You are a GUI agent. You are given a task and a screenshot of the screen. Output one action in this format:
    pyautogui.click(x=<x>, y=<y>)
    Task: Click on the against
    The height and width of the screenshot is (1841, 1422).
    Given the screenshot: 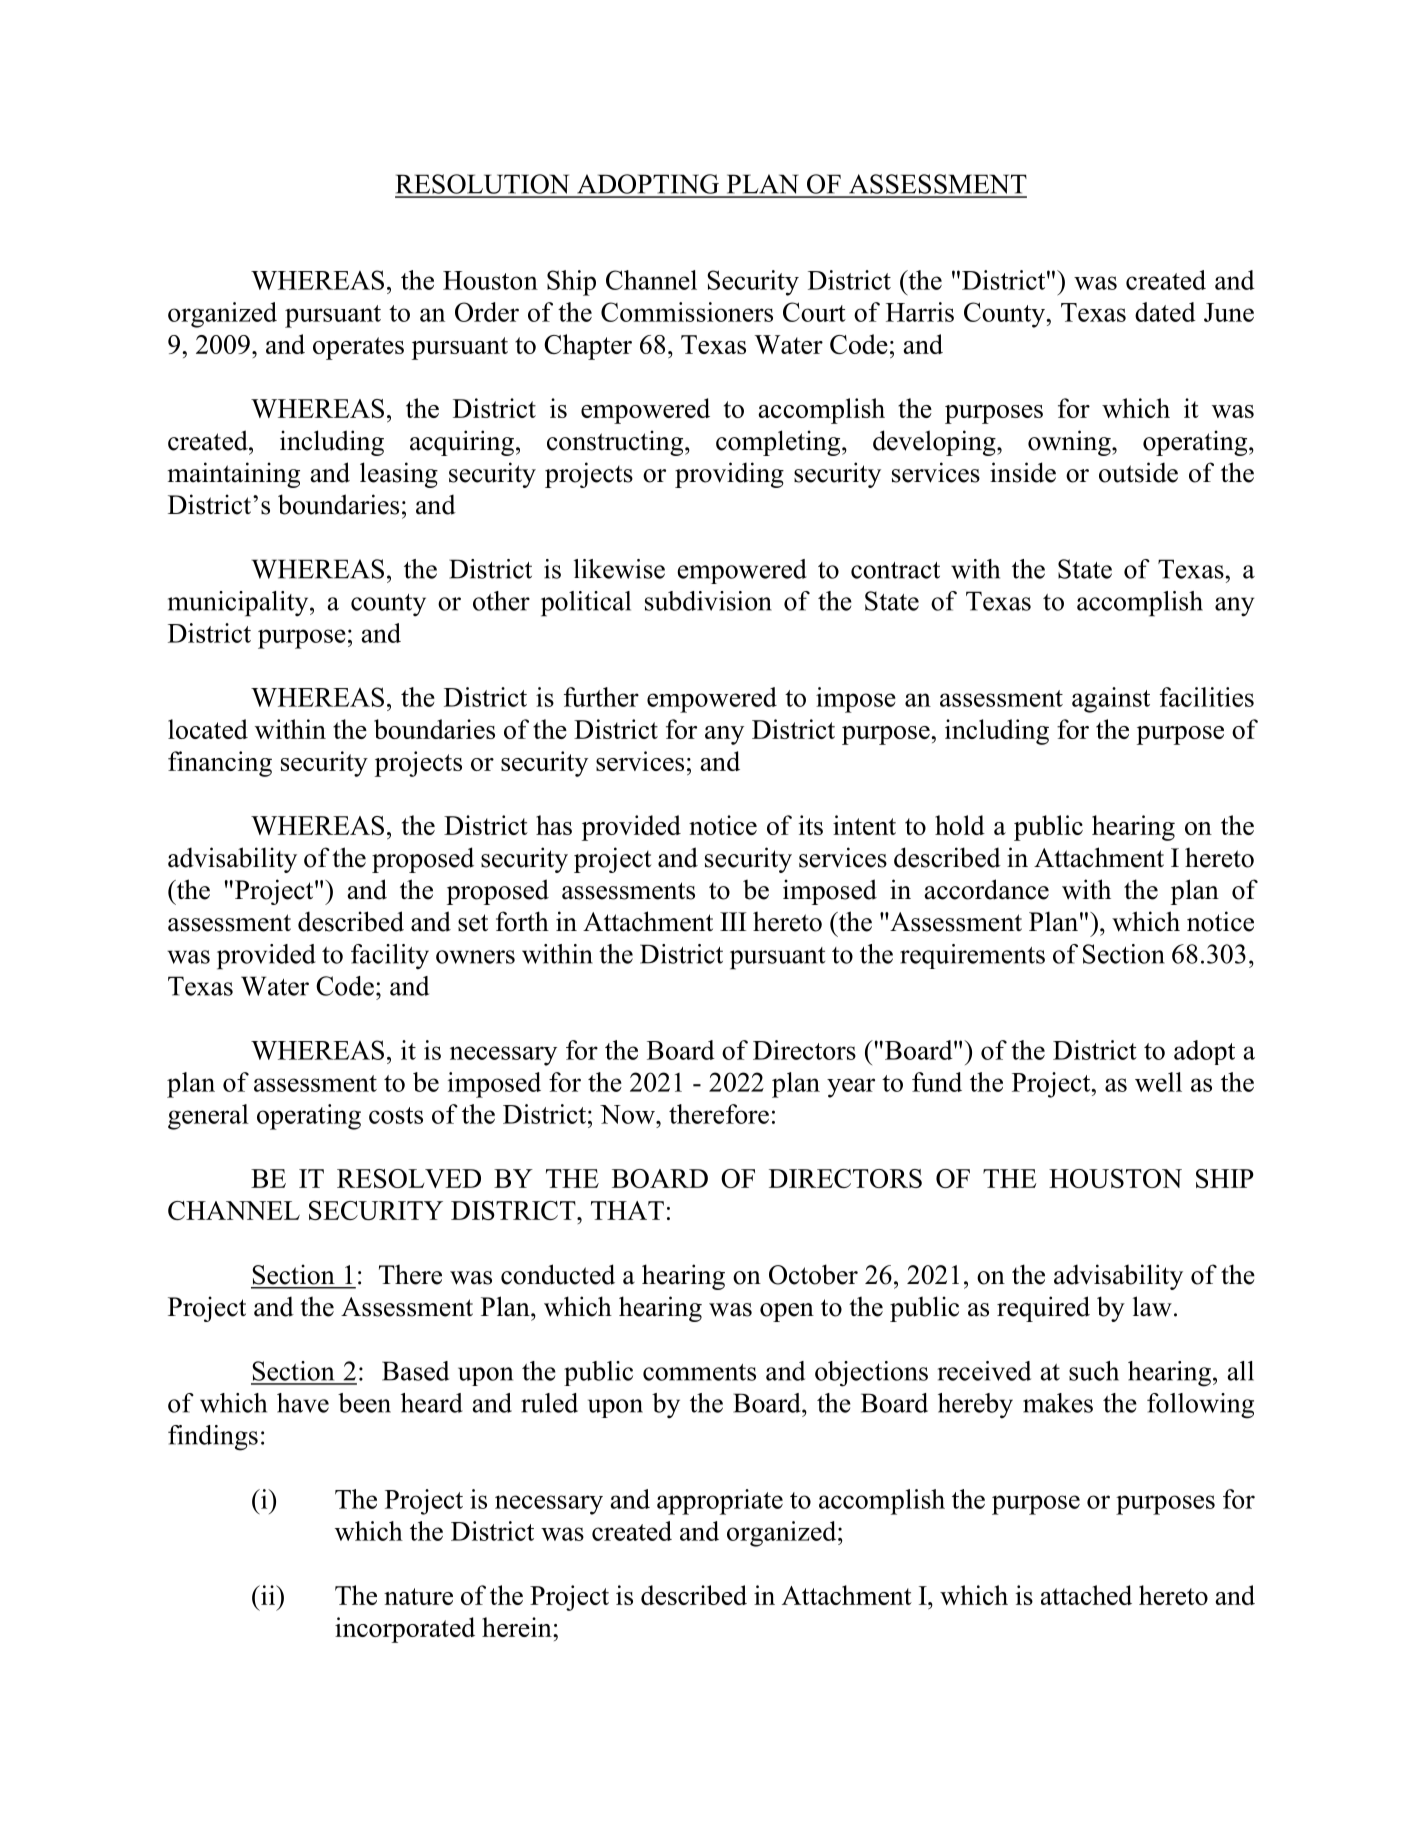 What is the action you would take?
    pyautogui.click(x=1111, y=700)
